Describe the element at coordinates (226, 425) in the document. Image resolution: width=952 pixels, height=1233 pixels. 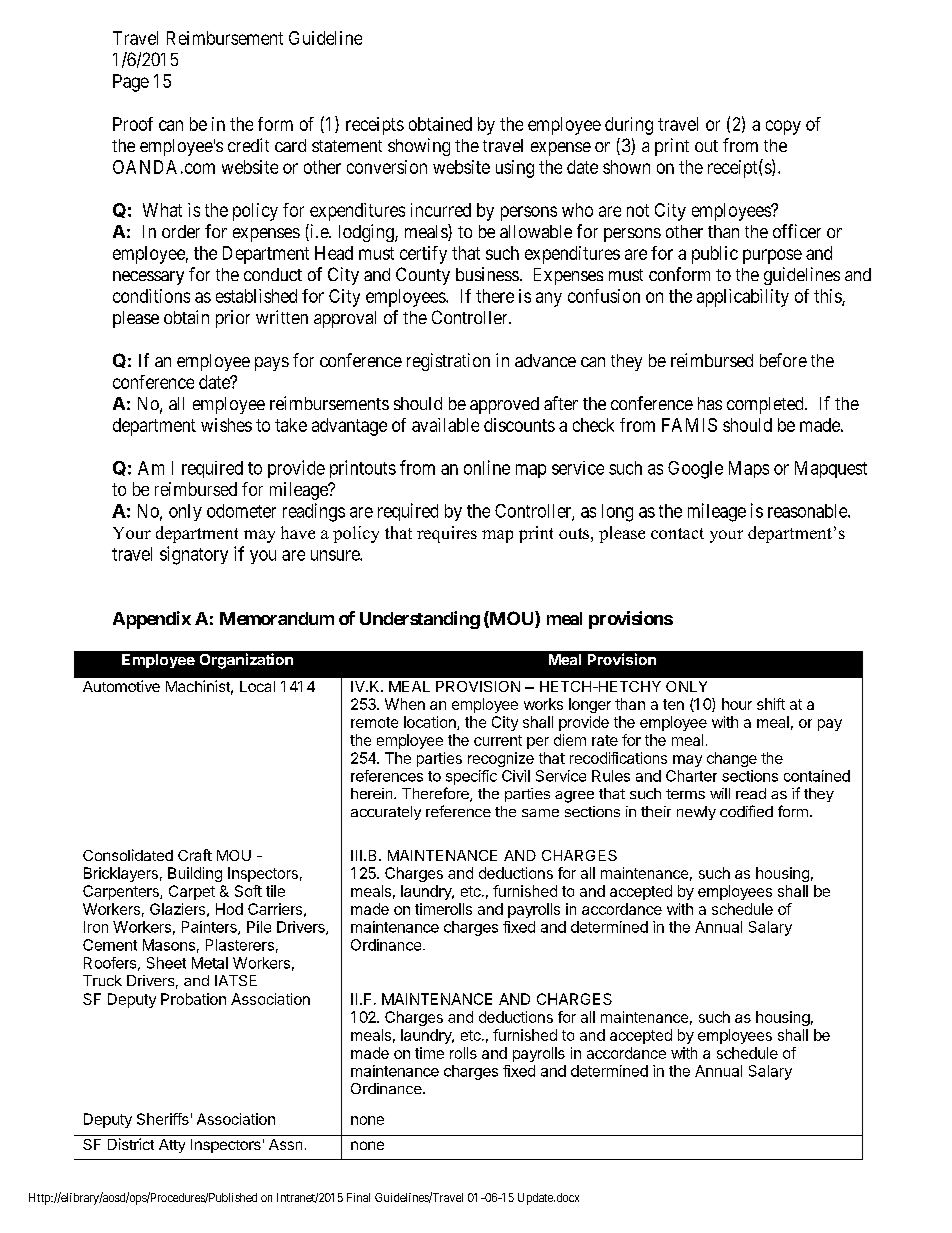
I see `wishes` at that location.
